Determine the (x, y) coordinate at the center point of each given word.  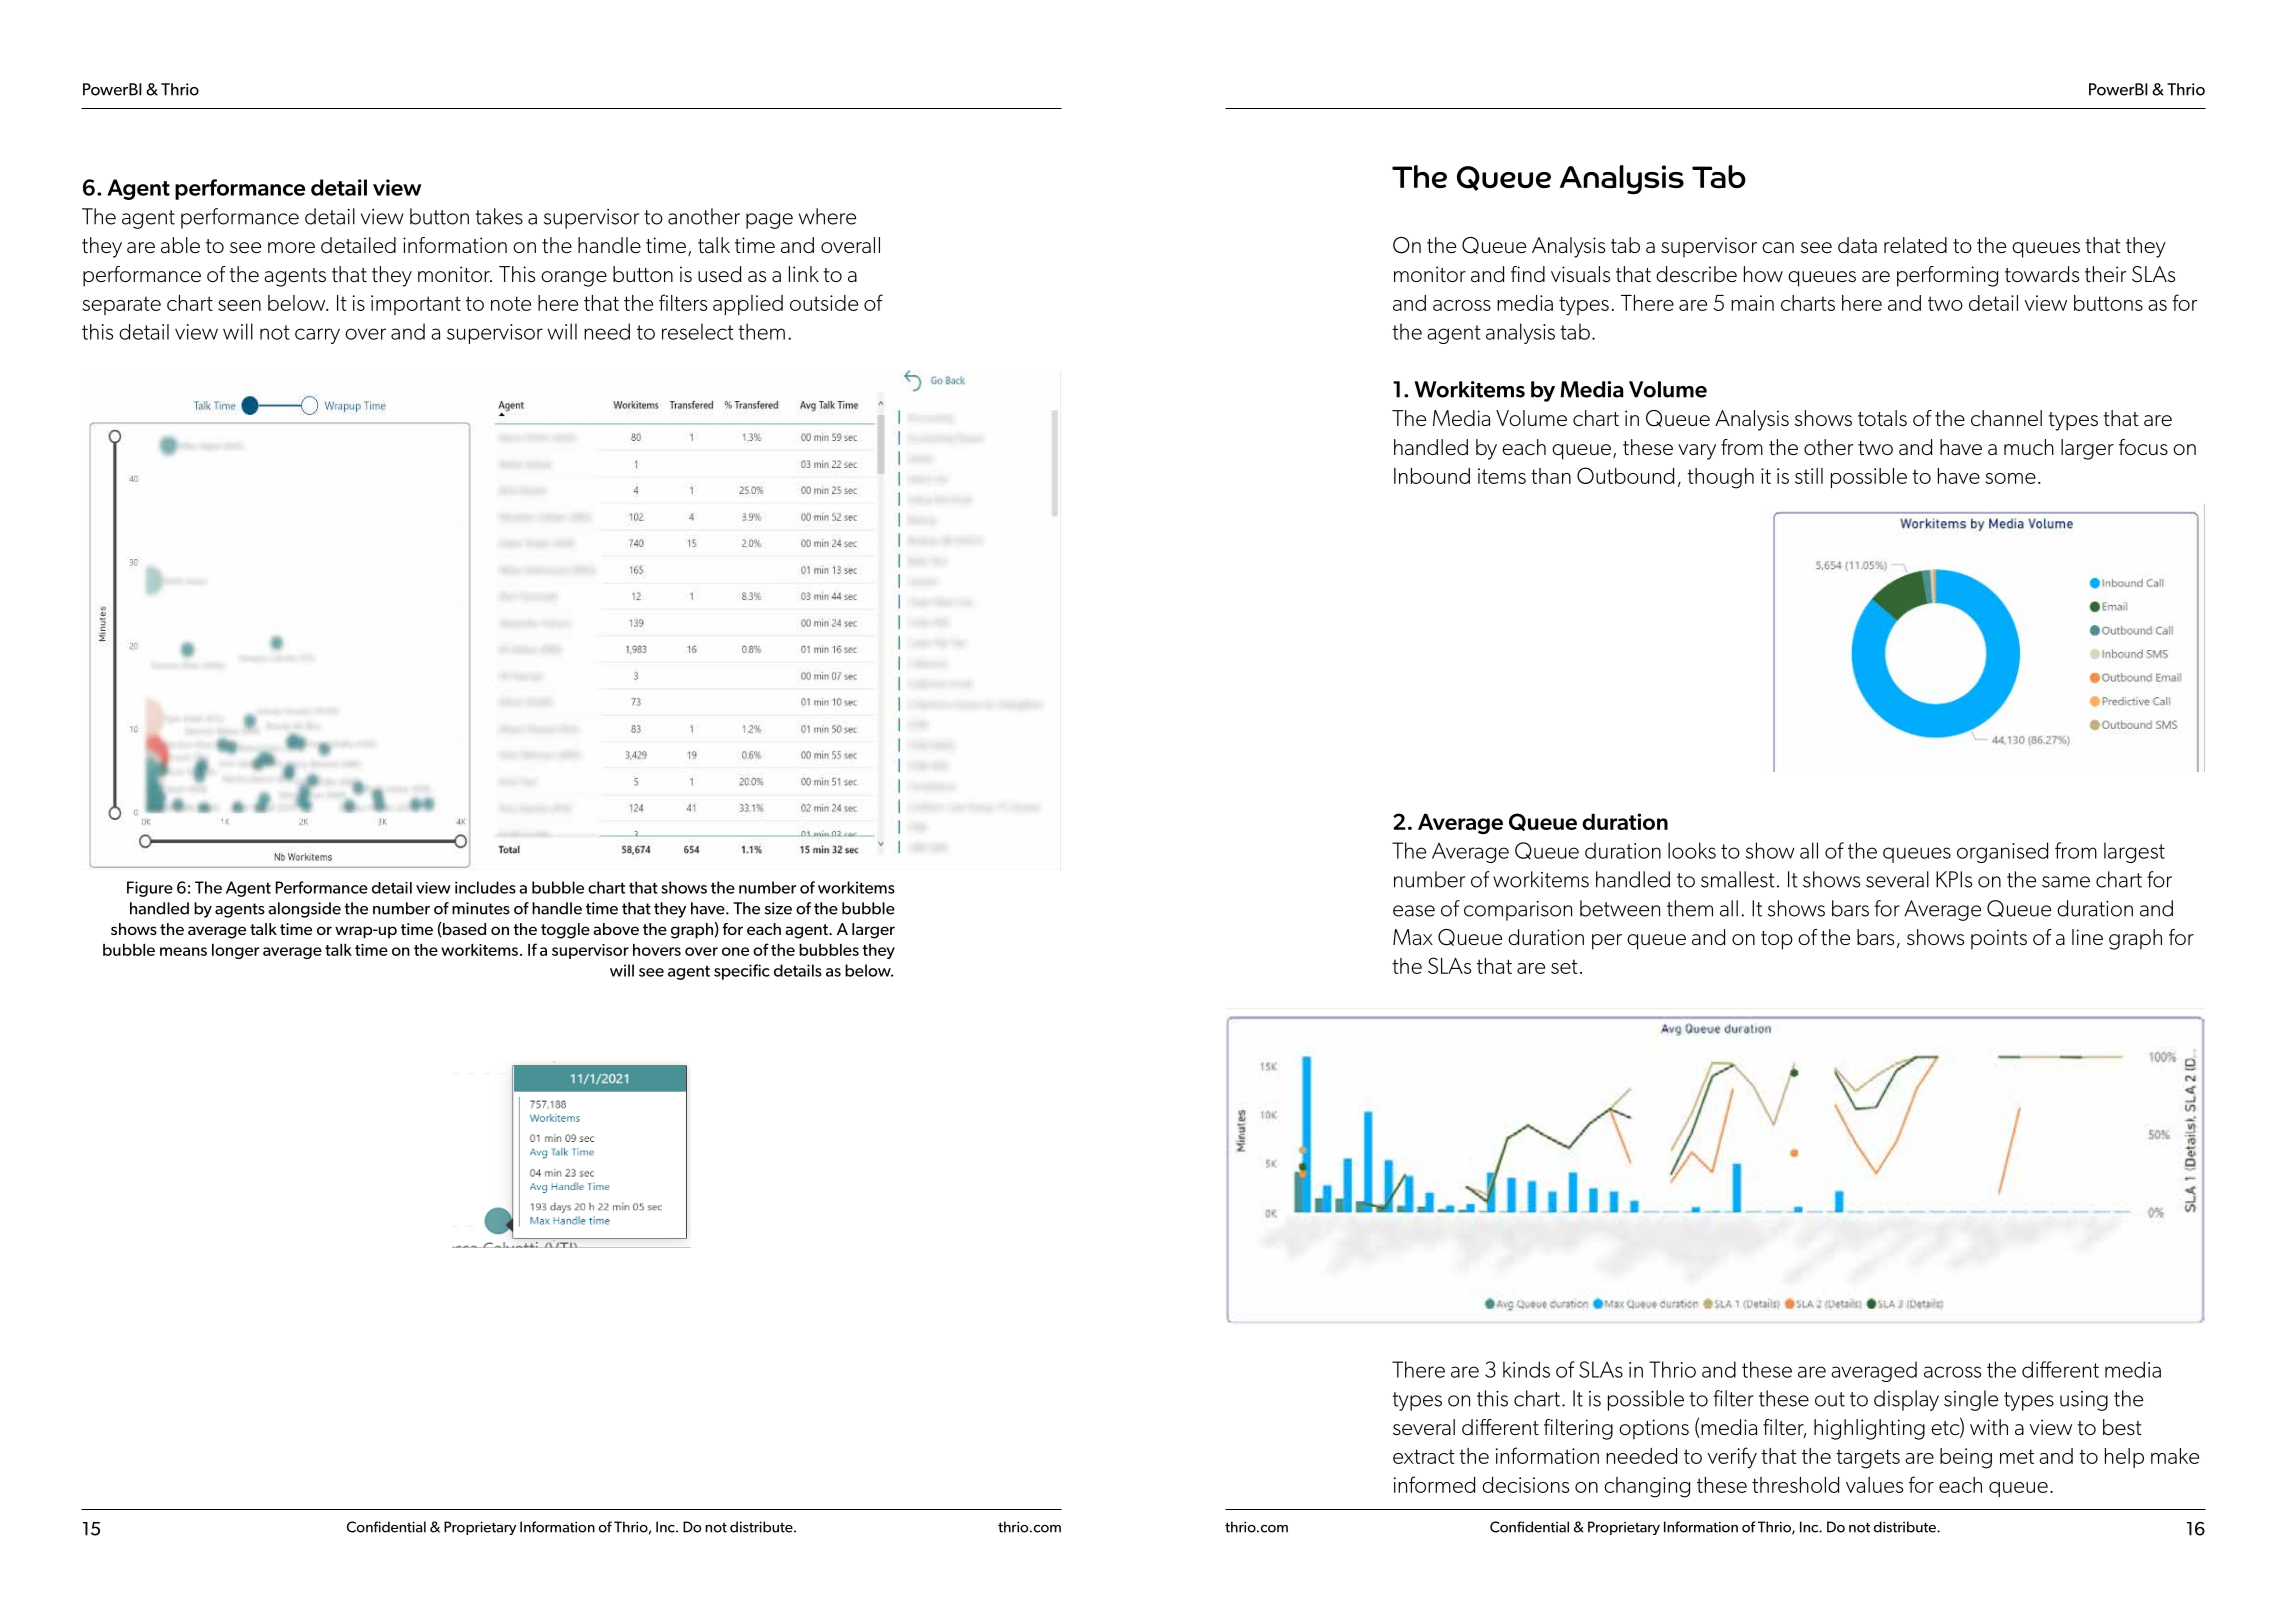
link (804, 274)
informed (1434, 1484)
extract (1424, 1456)
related (1915, 245)
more (291, 247)
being (1966, 1458)
